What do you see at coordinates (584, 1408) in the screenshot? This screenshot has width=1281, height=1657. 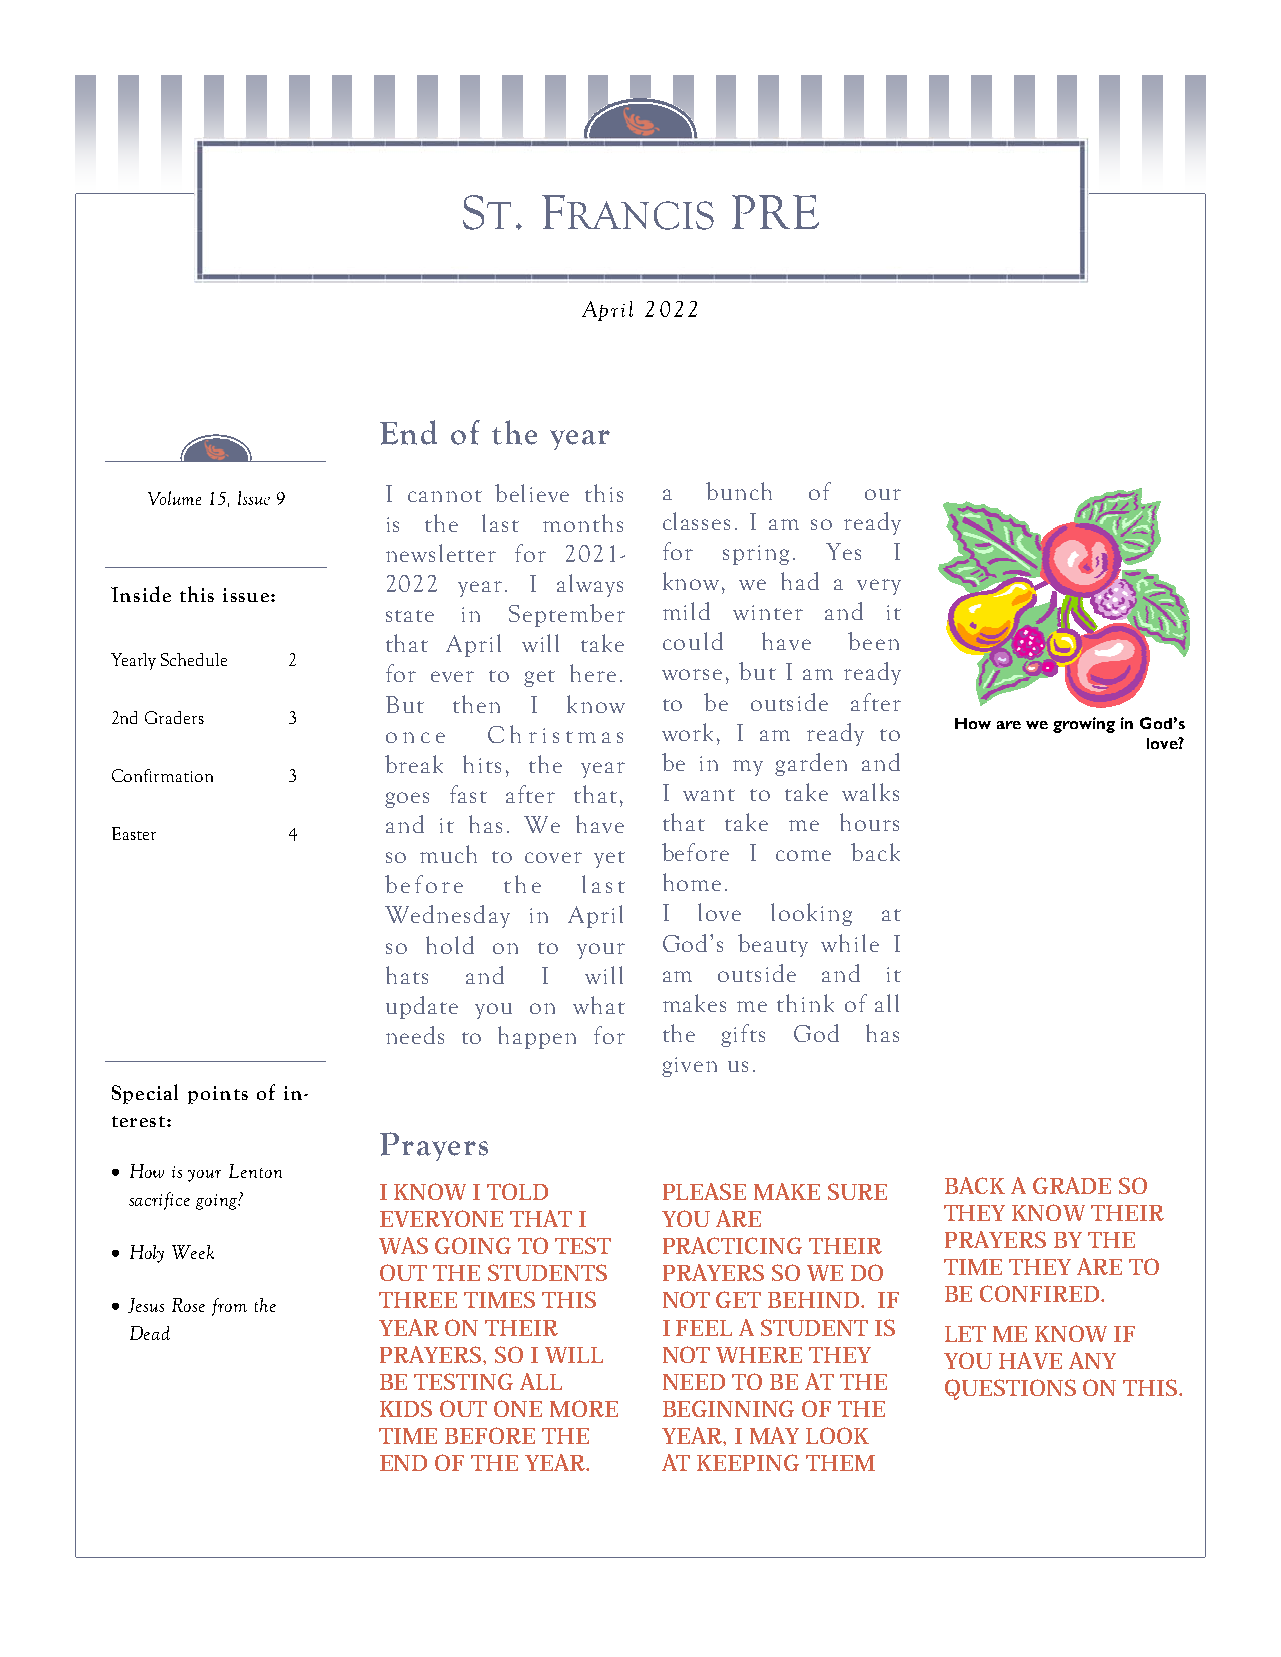 I see `MORE` at bounding box center [584, 1408].
